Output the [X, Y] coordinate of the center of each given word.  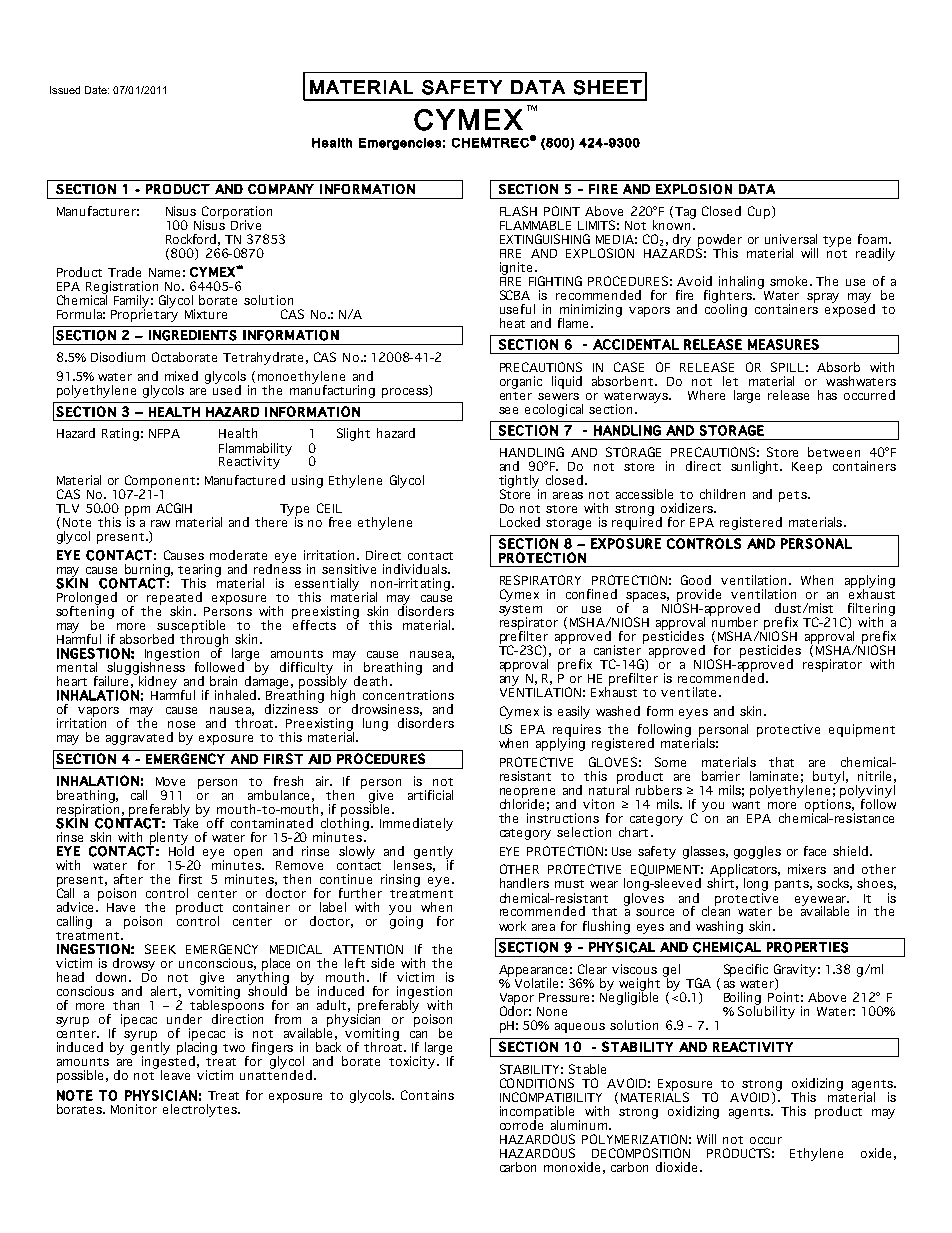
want [746, 805]
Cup [759, 212]
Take [185, 822]
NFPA [164, 433]
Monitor [134, 1109]
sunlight [756, 467]
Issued [65, 90]
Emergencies [400, 144]
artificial [430, 795]
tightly [519, 482]
